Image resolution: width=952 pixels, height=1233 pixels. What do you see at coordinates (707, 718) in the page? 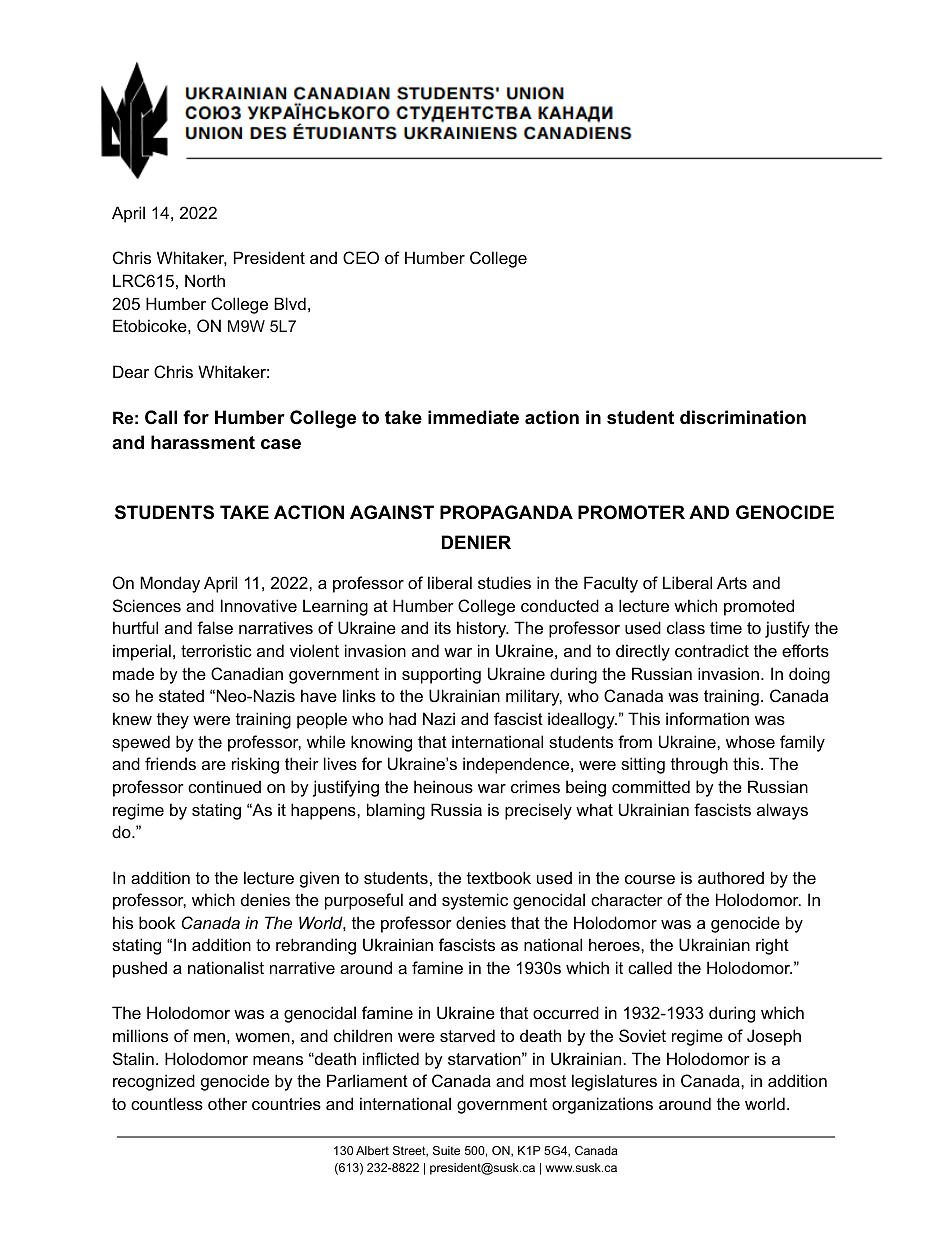
I see `information` at bounding box center [707, 718].
